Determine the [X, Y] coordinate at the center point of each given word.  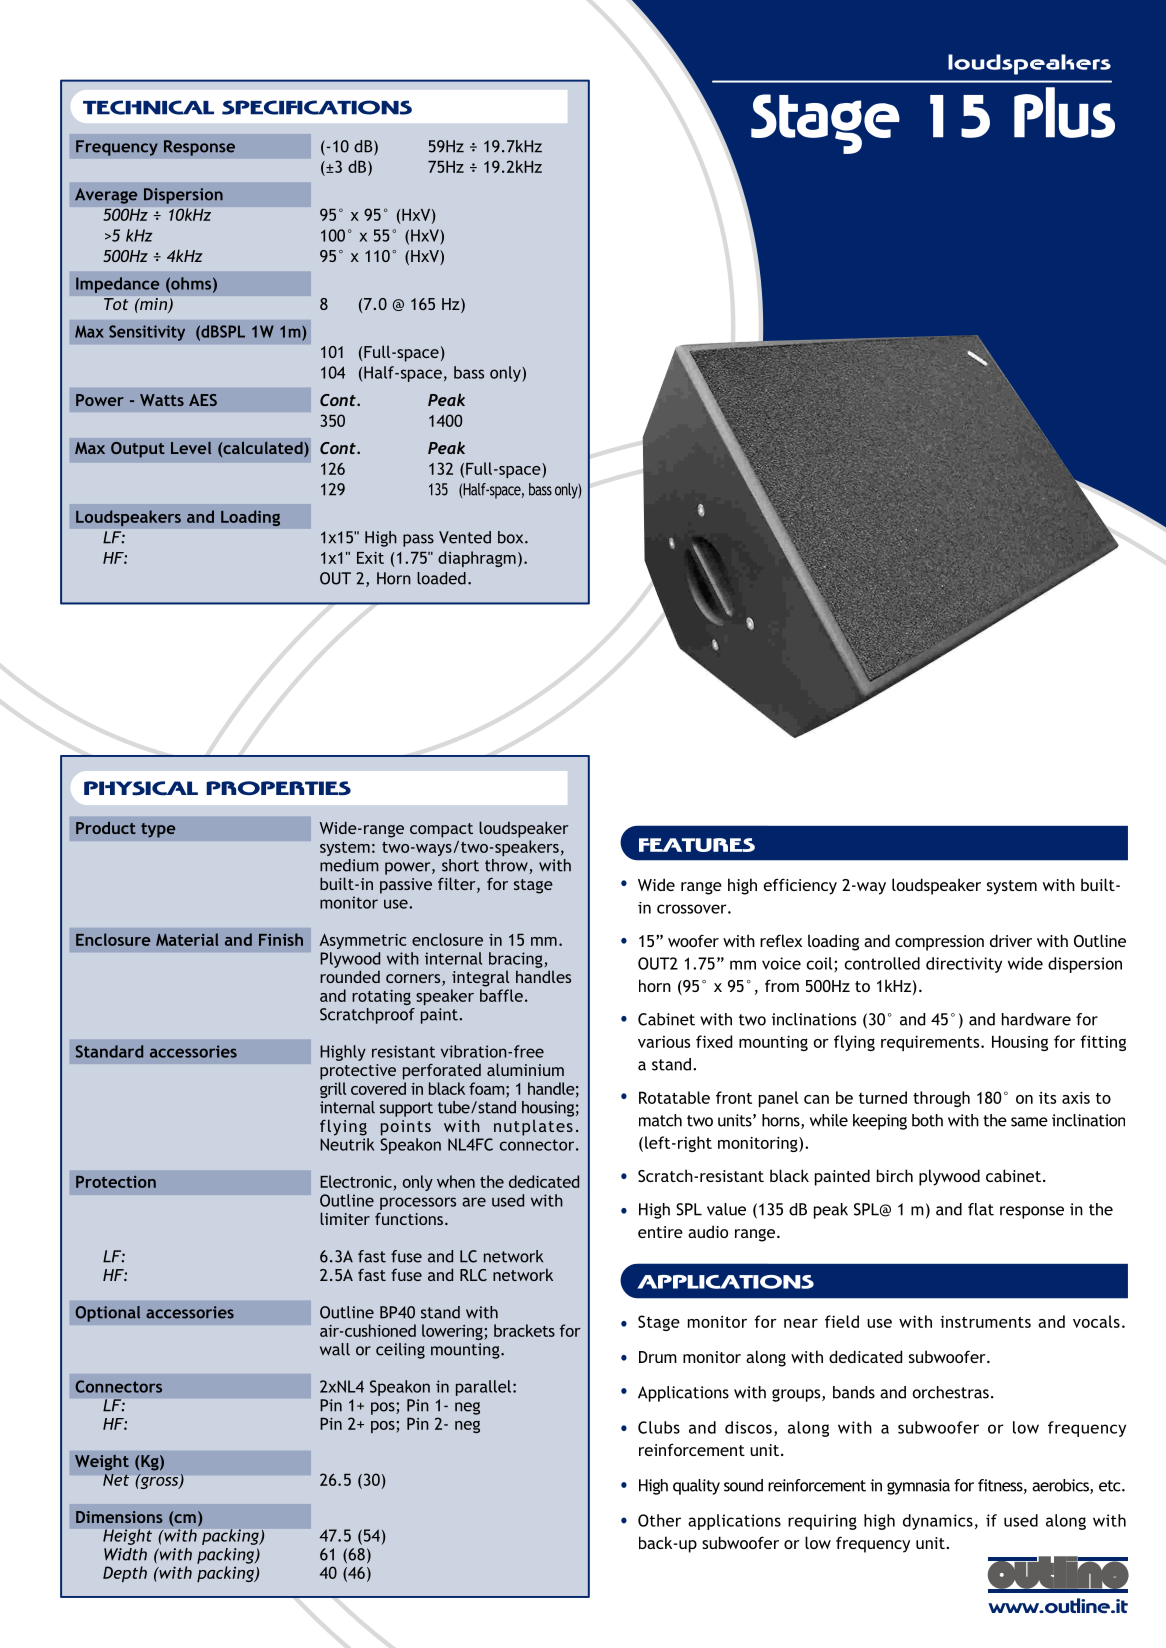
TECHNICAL [148, 107]
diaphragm [477, 559]
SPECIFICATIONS [317, 107]
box [512, 537]
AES [203, 400]
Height [127, 1537]
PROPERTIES [278, 788]
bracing [517, 960]
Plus [1064, 112]
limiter [345, 1218]
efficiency [800, 886]
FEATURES [697, 845]
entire [660, 1232]
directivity [964, 965]
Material [187, 939]
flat [981, 1209]
